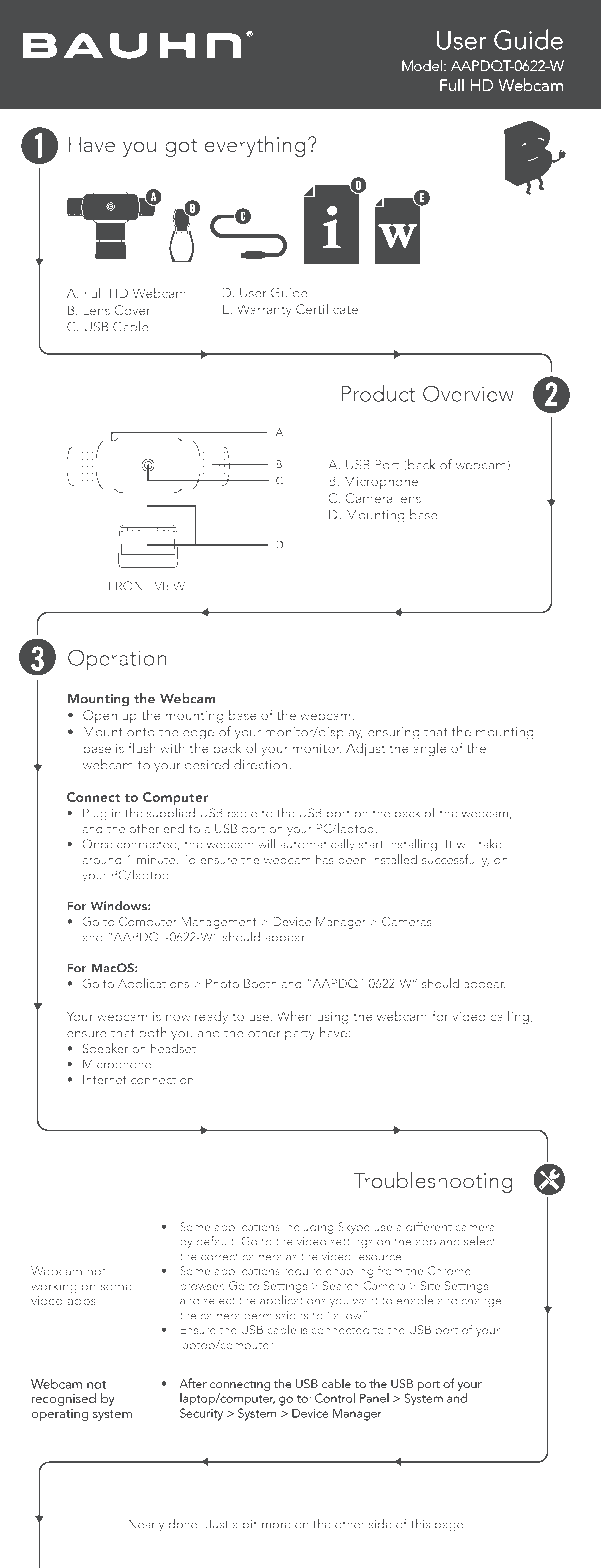  I want to click on angle, so click(430, 749).
